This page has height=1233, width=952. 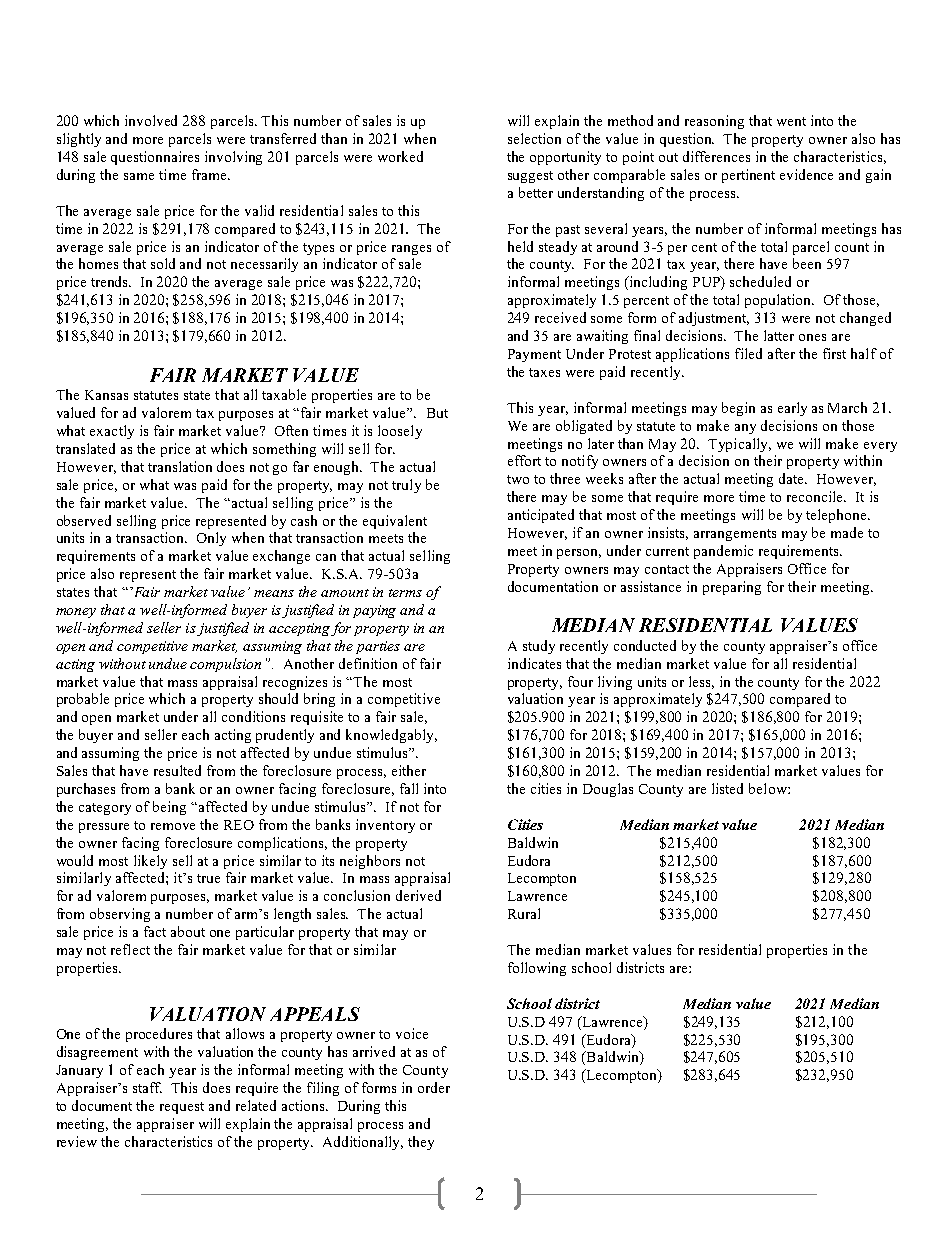 I want to click on fall, so click(x=409, y=788).
